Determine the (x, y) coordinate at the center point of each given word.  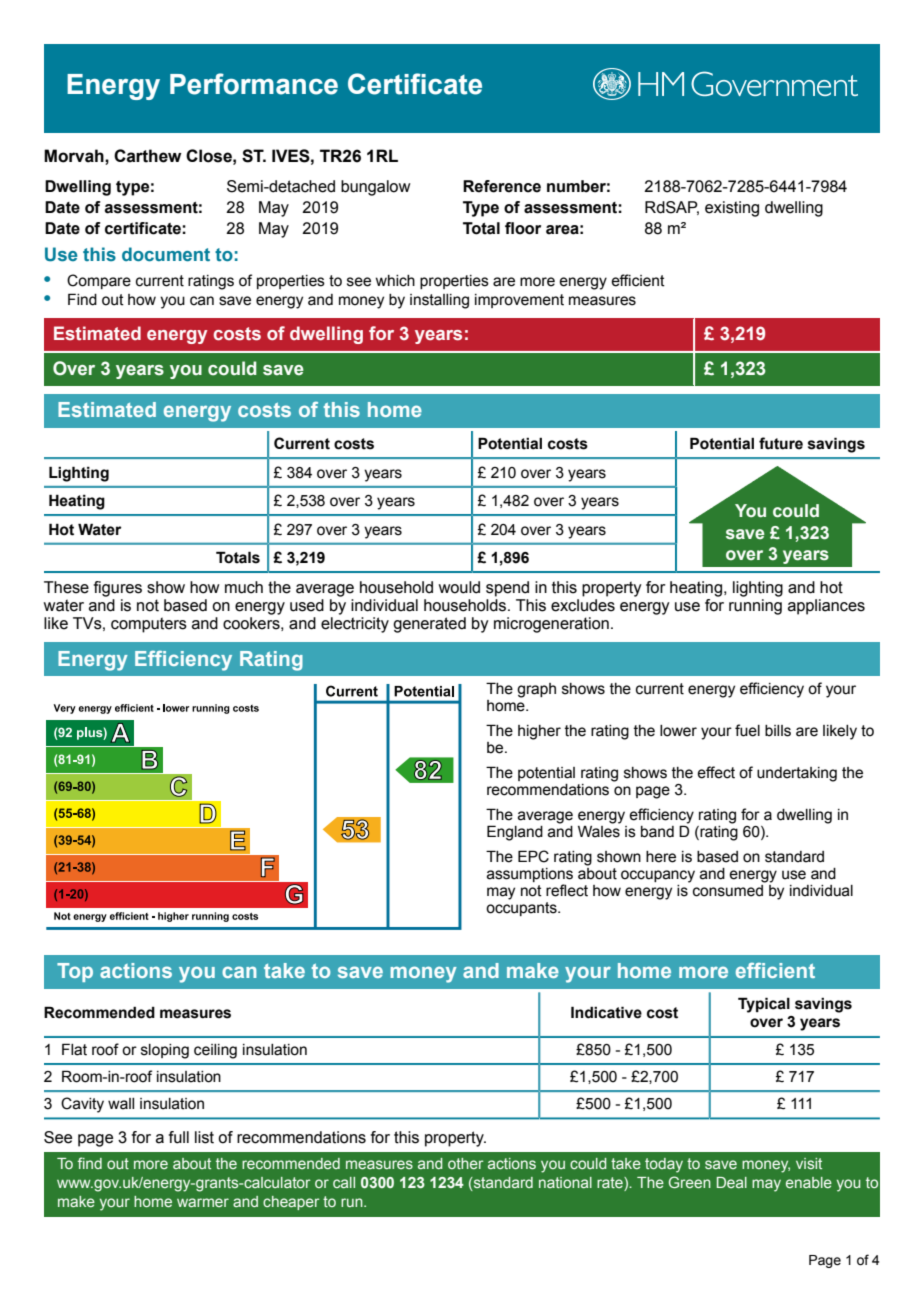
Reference (502, 186)
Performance (254, 84)
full (179, 1137)
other (465, 1163)
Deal (732, 1182)
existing (732, 209)
